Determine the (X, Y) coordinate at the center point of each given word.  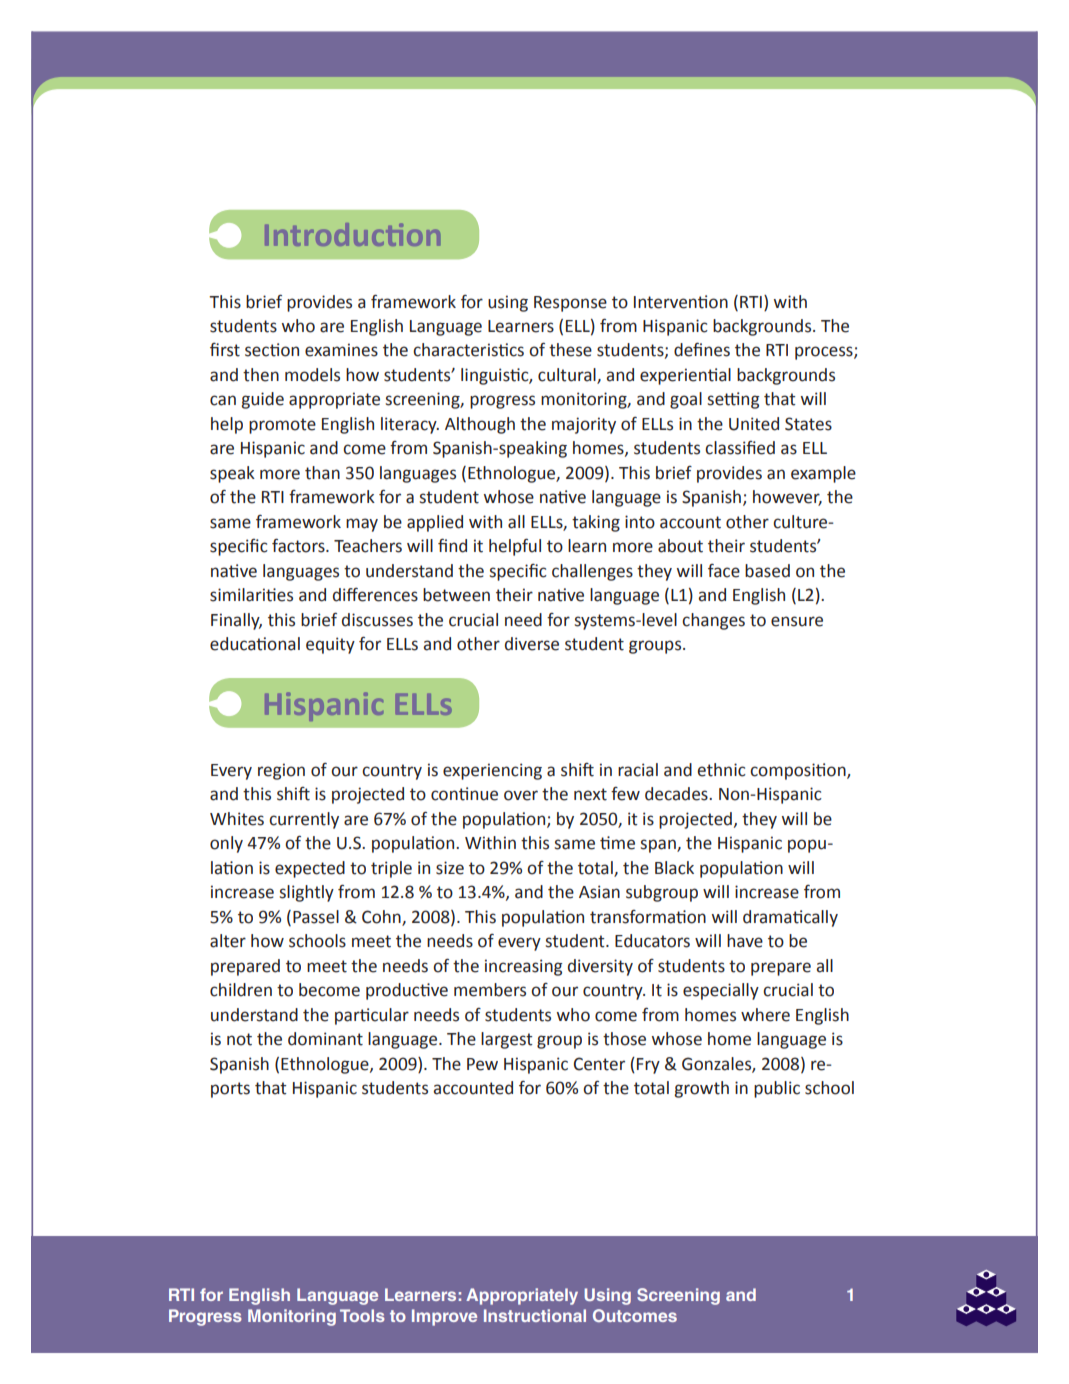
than (322, 473)
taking (596, 523)
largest (507, 1040)
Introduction (352, 234)
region (281, 771)
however (787, 498)
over (521, 795)
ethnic (721, 770)
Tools (362, 1315)
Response (570, 304)
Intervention (681, 302)
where (765, 1015)
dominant (325, 1039)
